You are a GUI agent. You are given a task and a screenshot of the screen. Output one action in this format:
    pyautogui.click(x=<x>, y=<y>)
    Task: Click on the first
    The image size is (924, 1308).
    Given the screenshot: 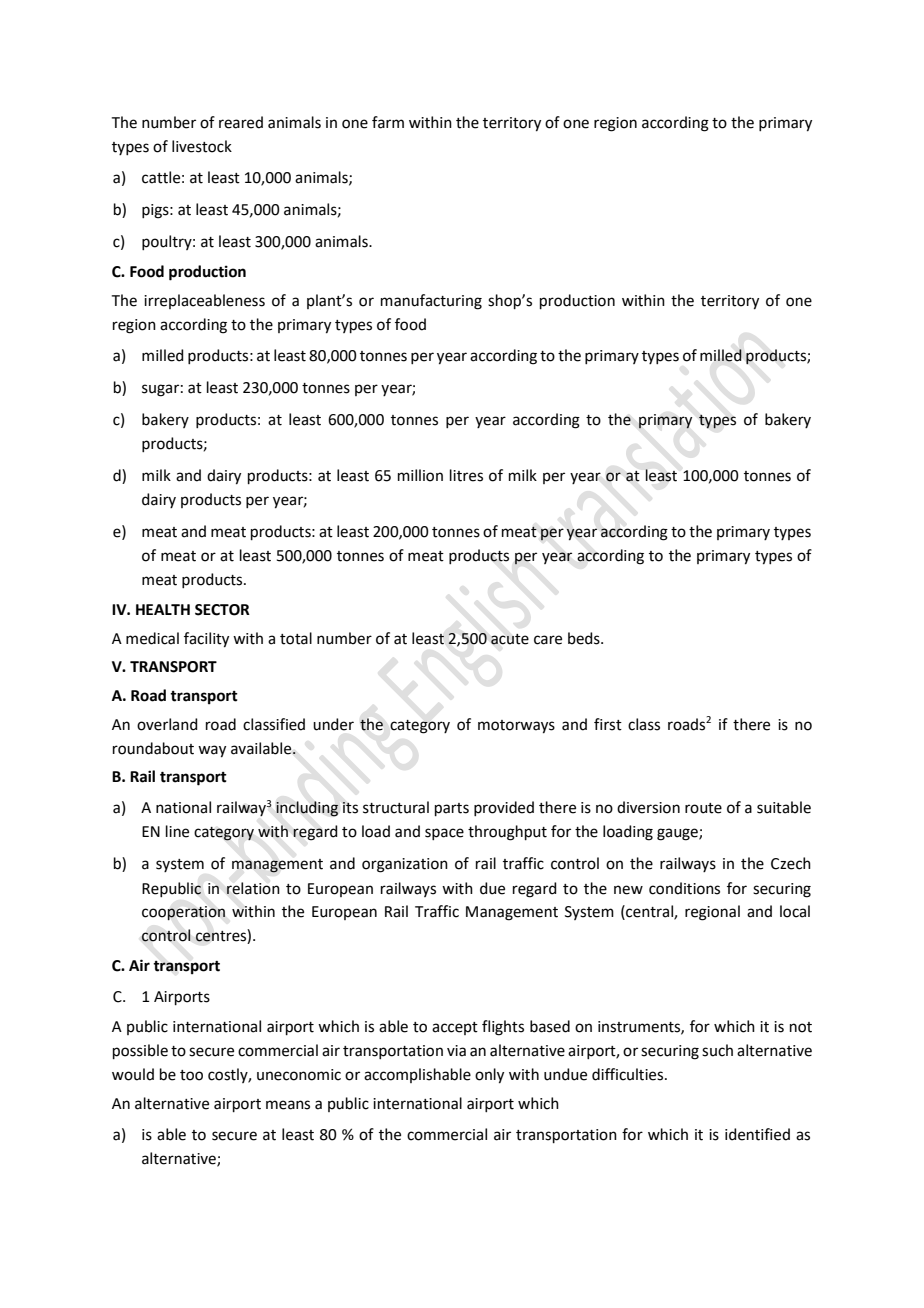 What is the action you would take?
    pyautogui.click(x=608, y=724)
